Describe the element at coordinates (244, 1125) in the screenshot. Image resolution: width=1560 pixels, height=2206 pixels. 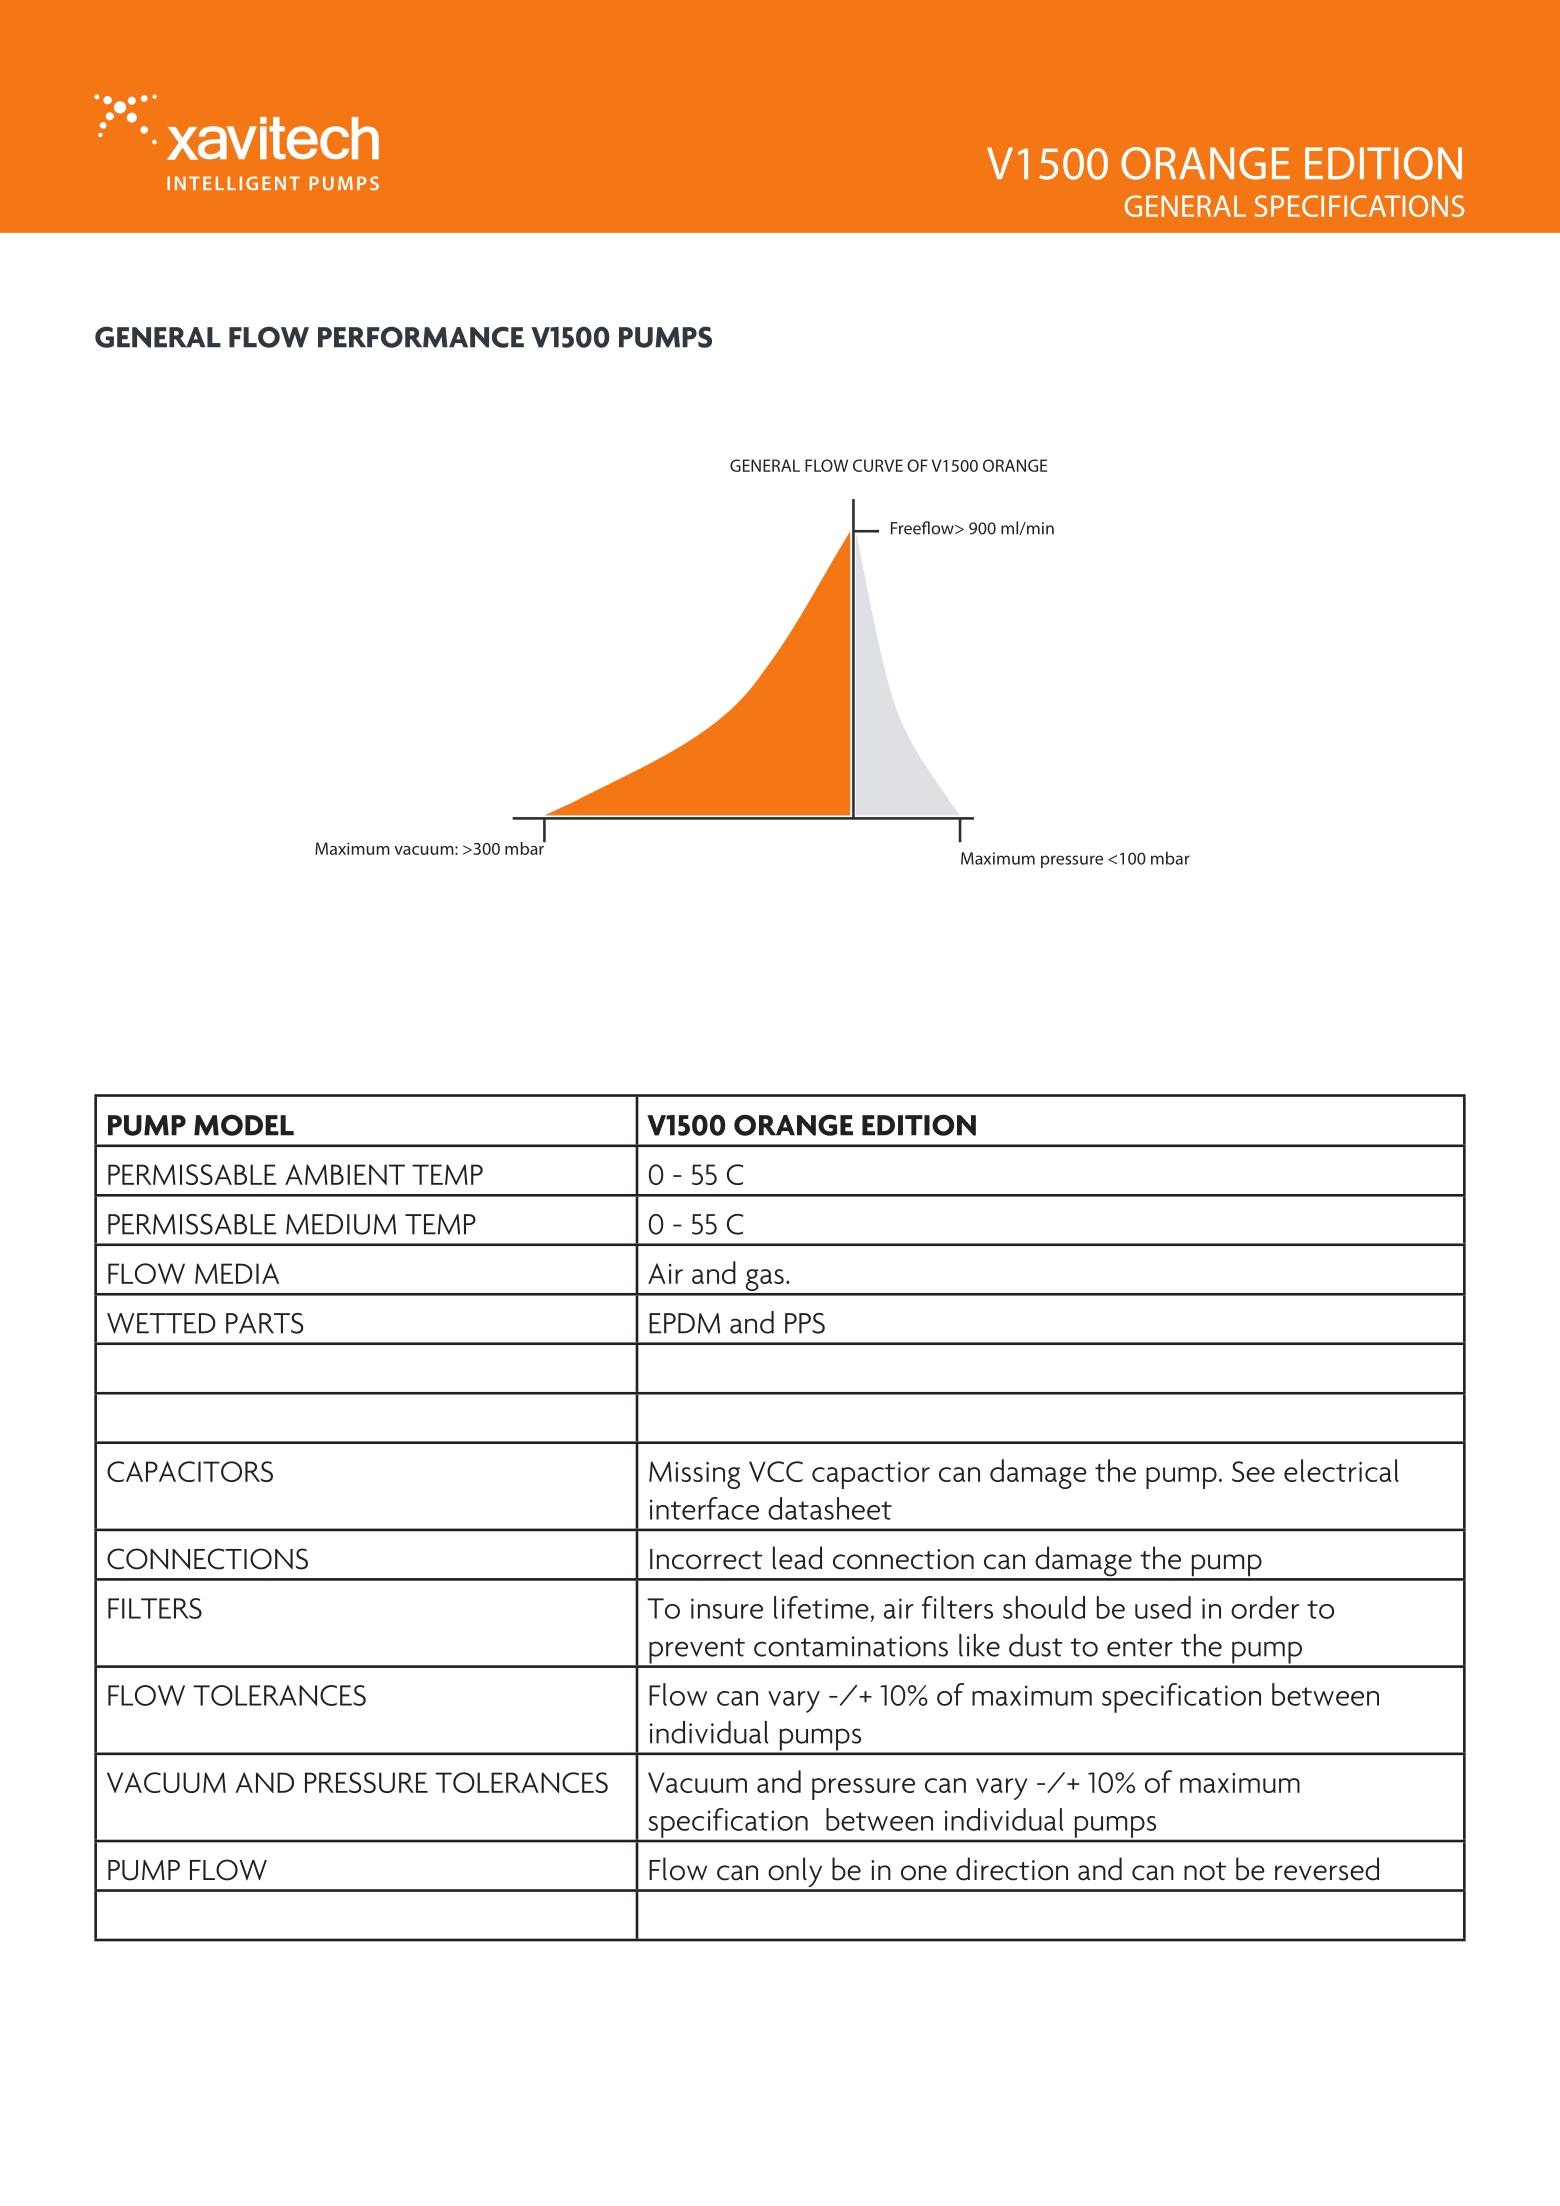
I see `MODEL` at that location.
